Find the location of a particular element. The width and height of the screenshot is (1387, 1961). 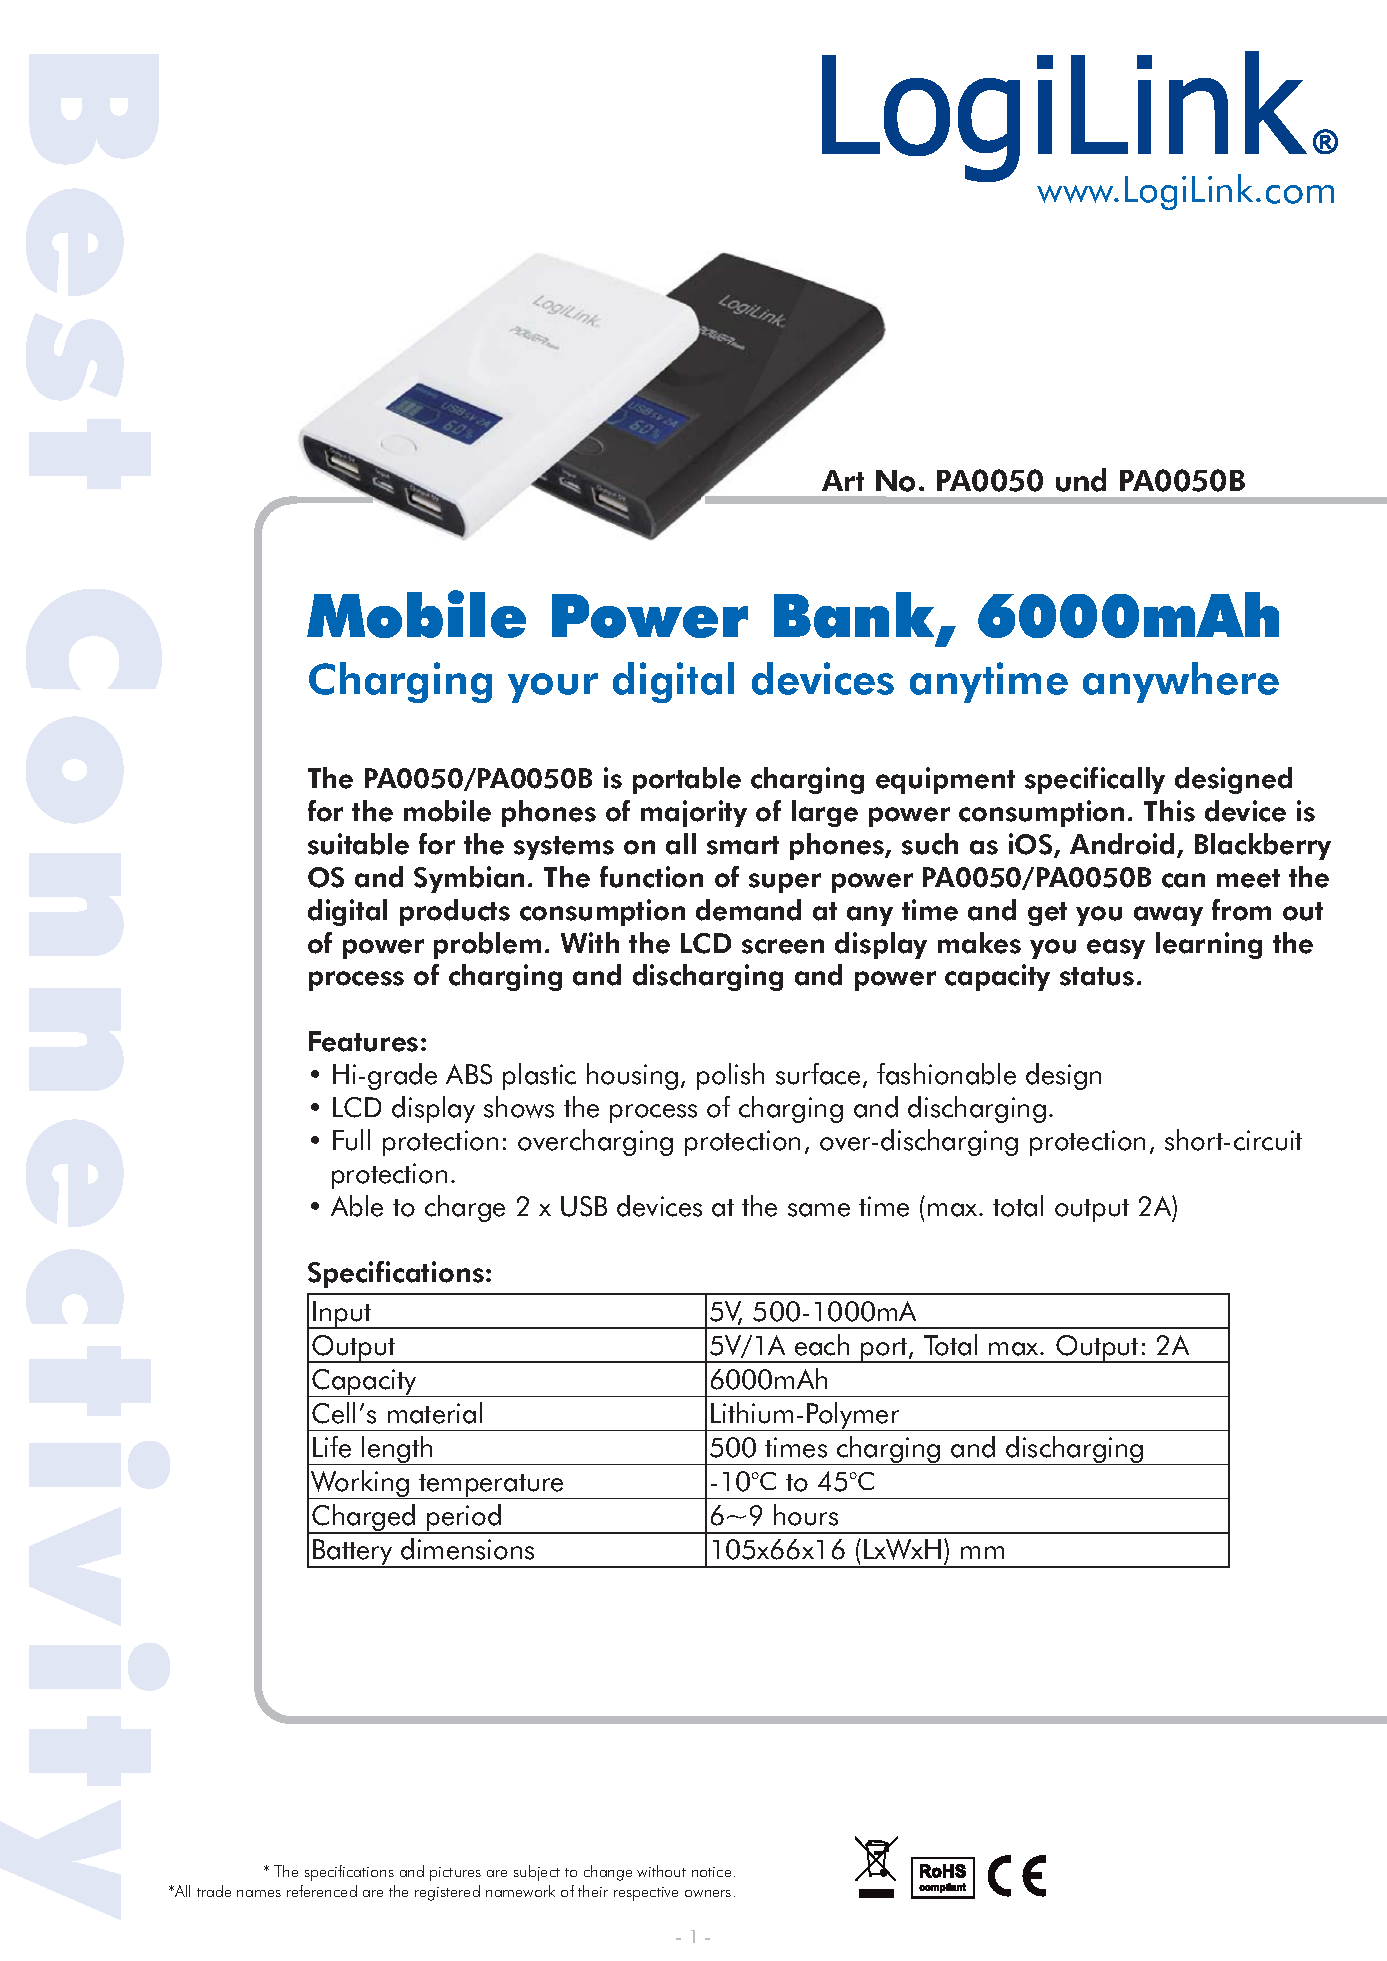

Full is located at coordinates (351, 1140).
